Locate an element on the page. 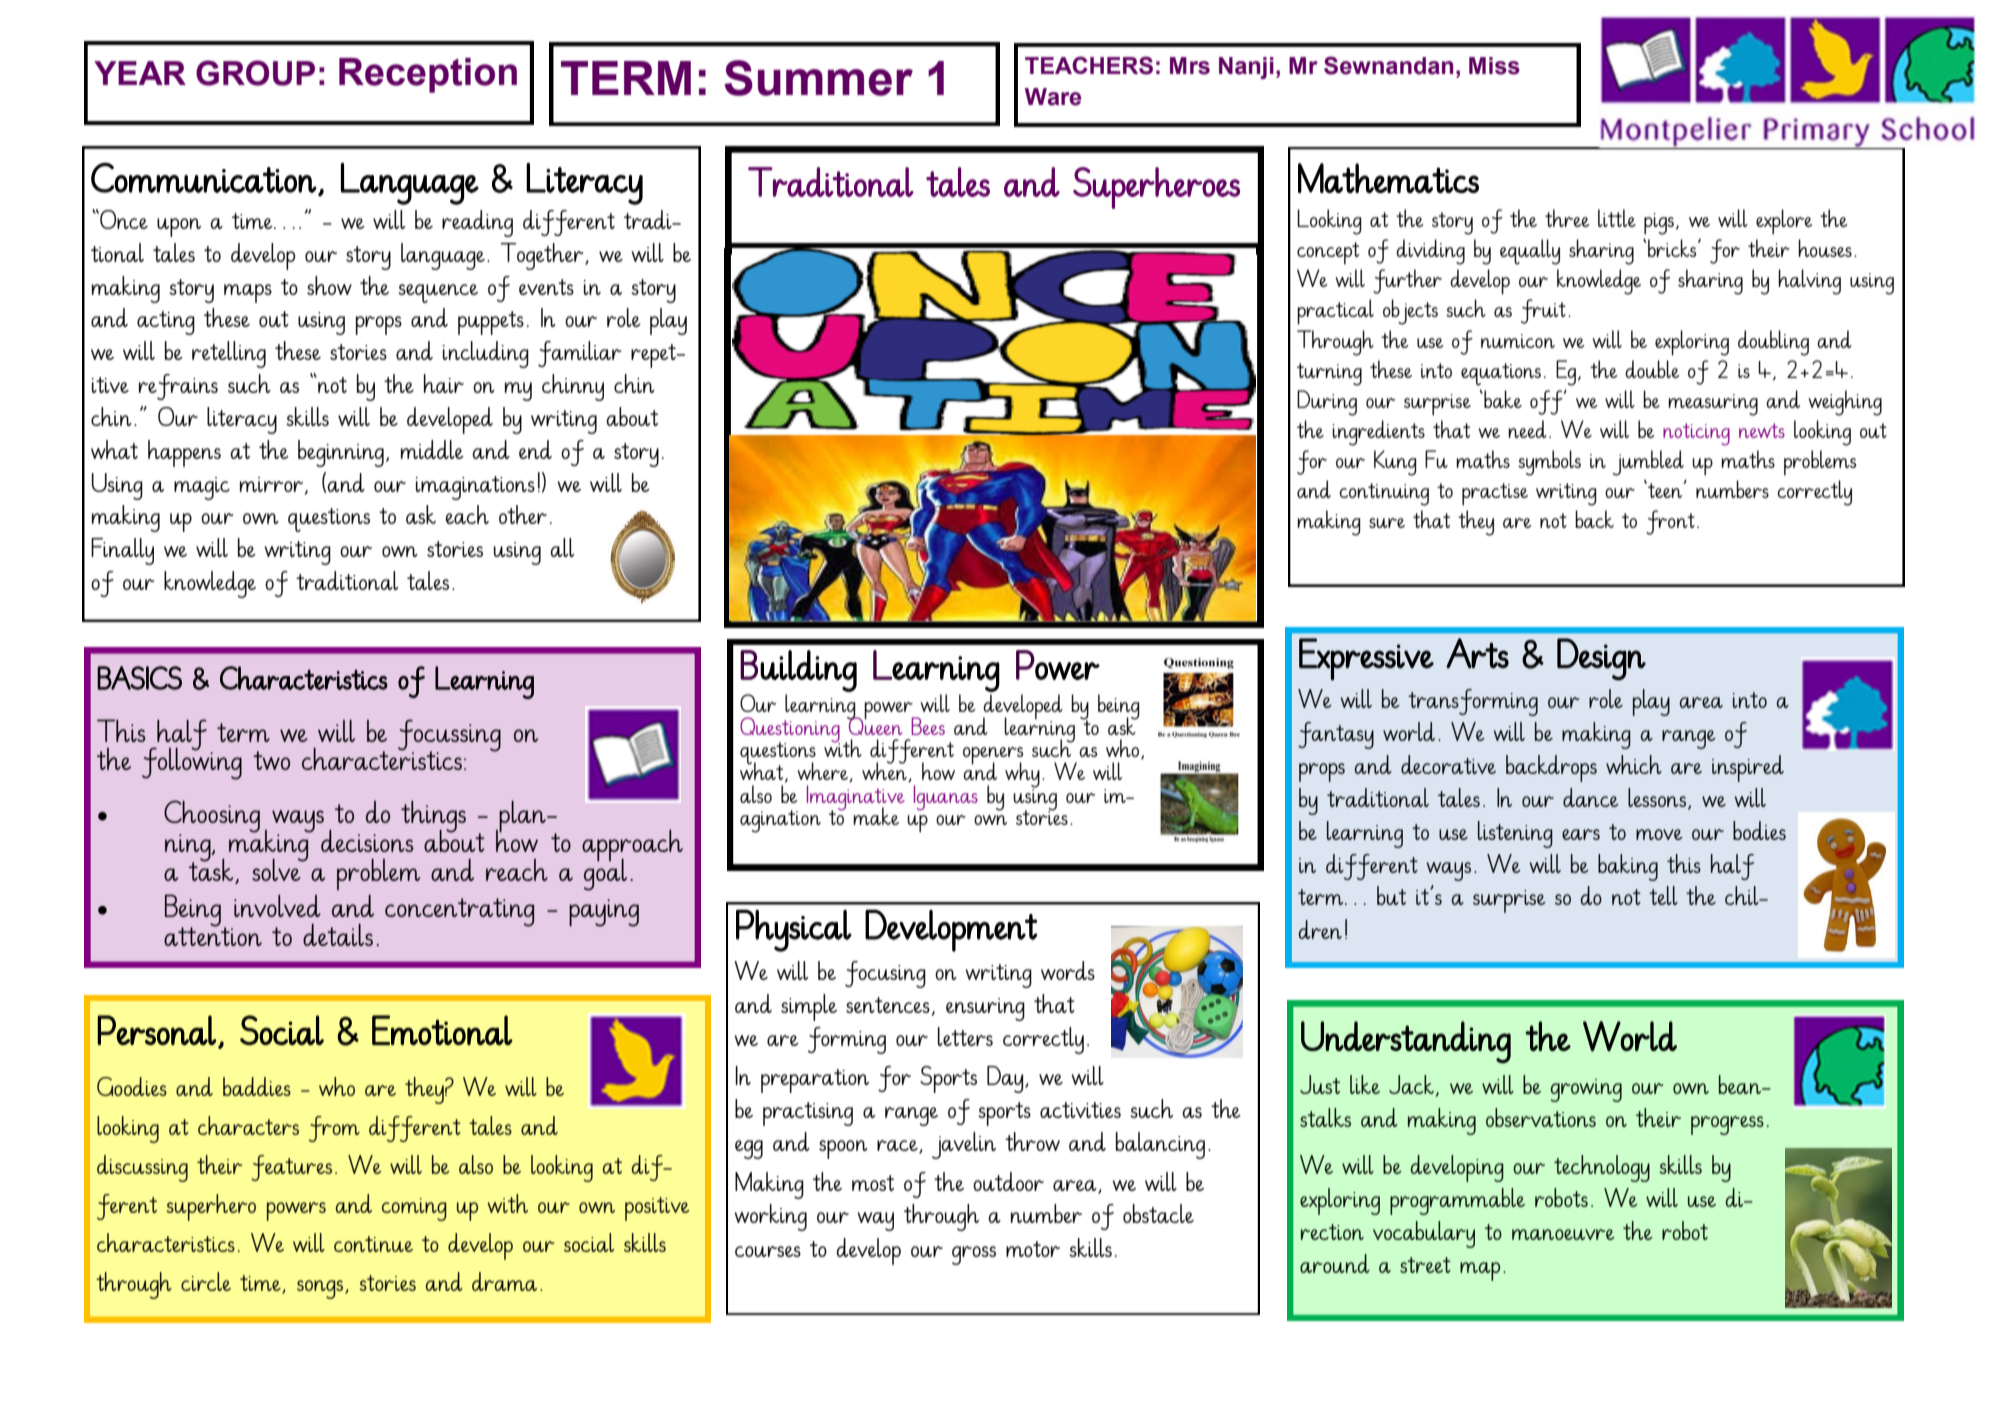 Image resolution: width=1989 pixels, height=1406 pixels. Finally is located at coordinates (122, 551).
